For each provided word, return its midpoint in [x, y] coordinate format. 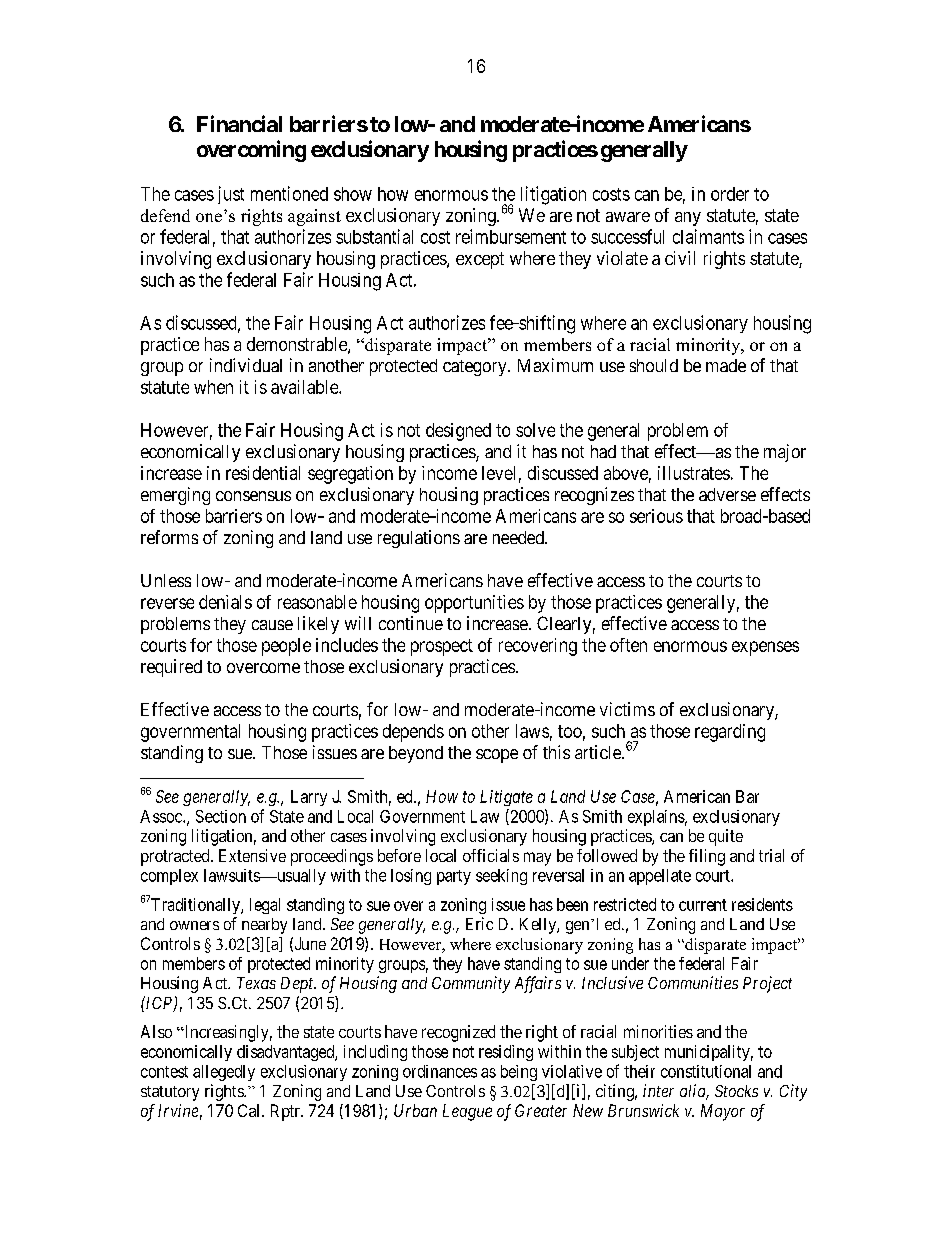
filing [707, 857]
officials [491, 855]
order [730, 194]
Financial [239, 123]
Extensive [252, 855]
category [476, 368]
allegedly [224, 1073]
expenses [765, 648]
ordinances [440, 1071]
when [213, 387]
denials [225, 602]
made [726, 365]
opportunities [474, 604]
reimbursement [511, 236]
